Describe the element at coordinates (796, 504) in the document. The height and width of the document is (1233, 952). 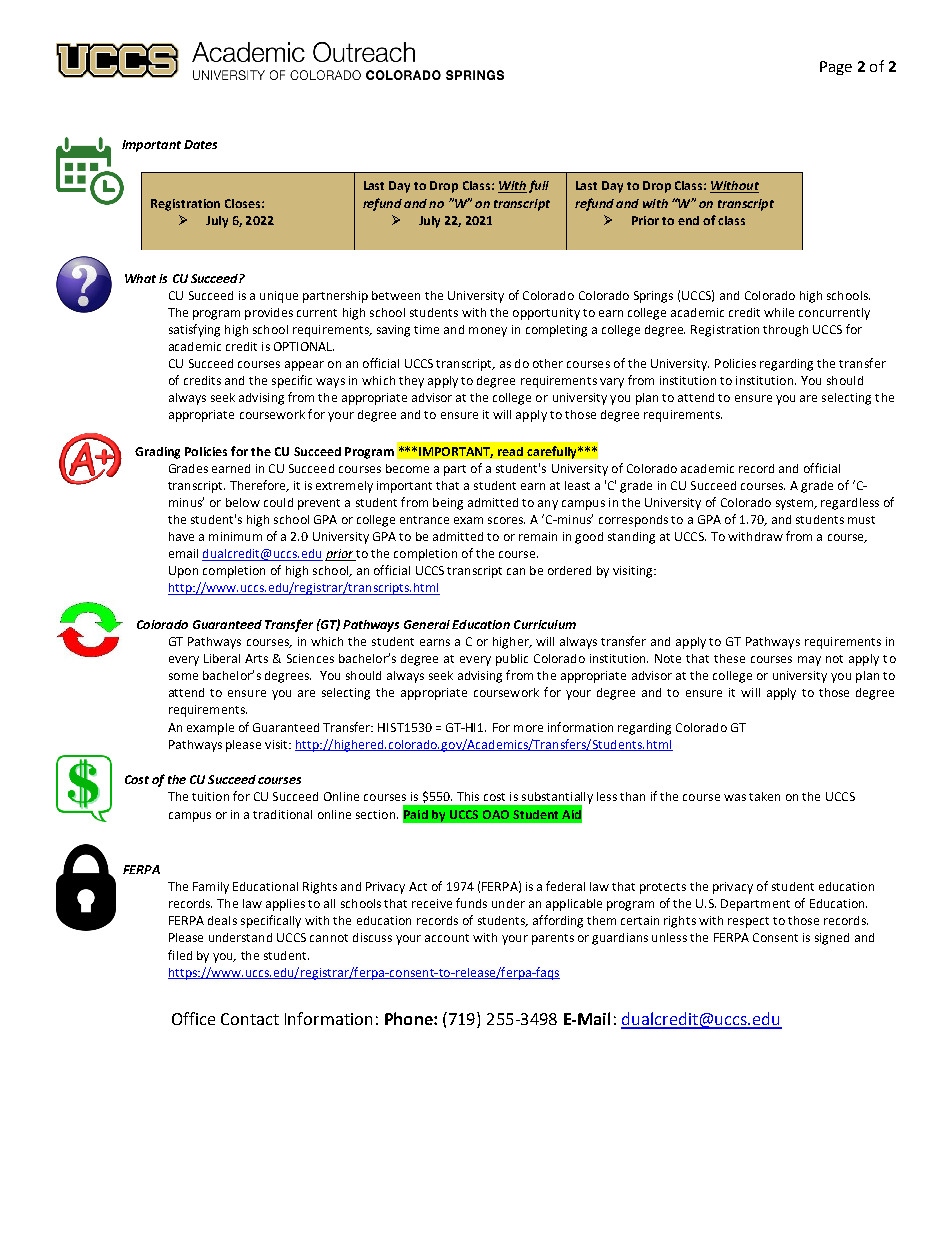
I see `system` at that location.
